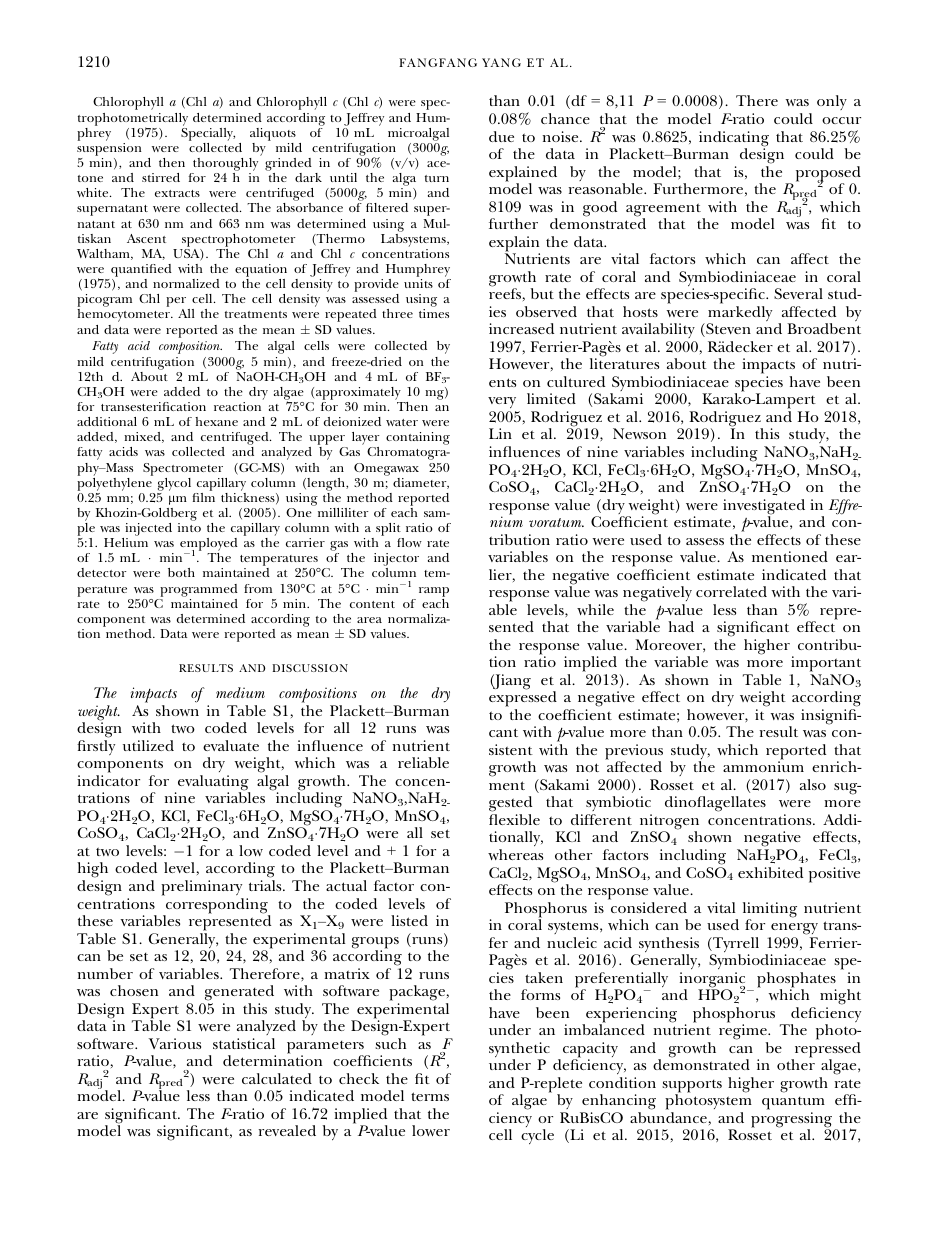 The image size is (952, 1251). I want to click on calculated, so click(277, 1078).
